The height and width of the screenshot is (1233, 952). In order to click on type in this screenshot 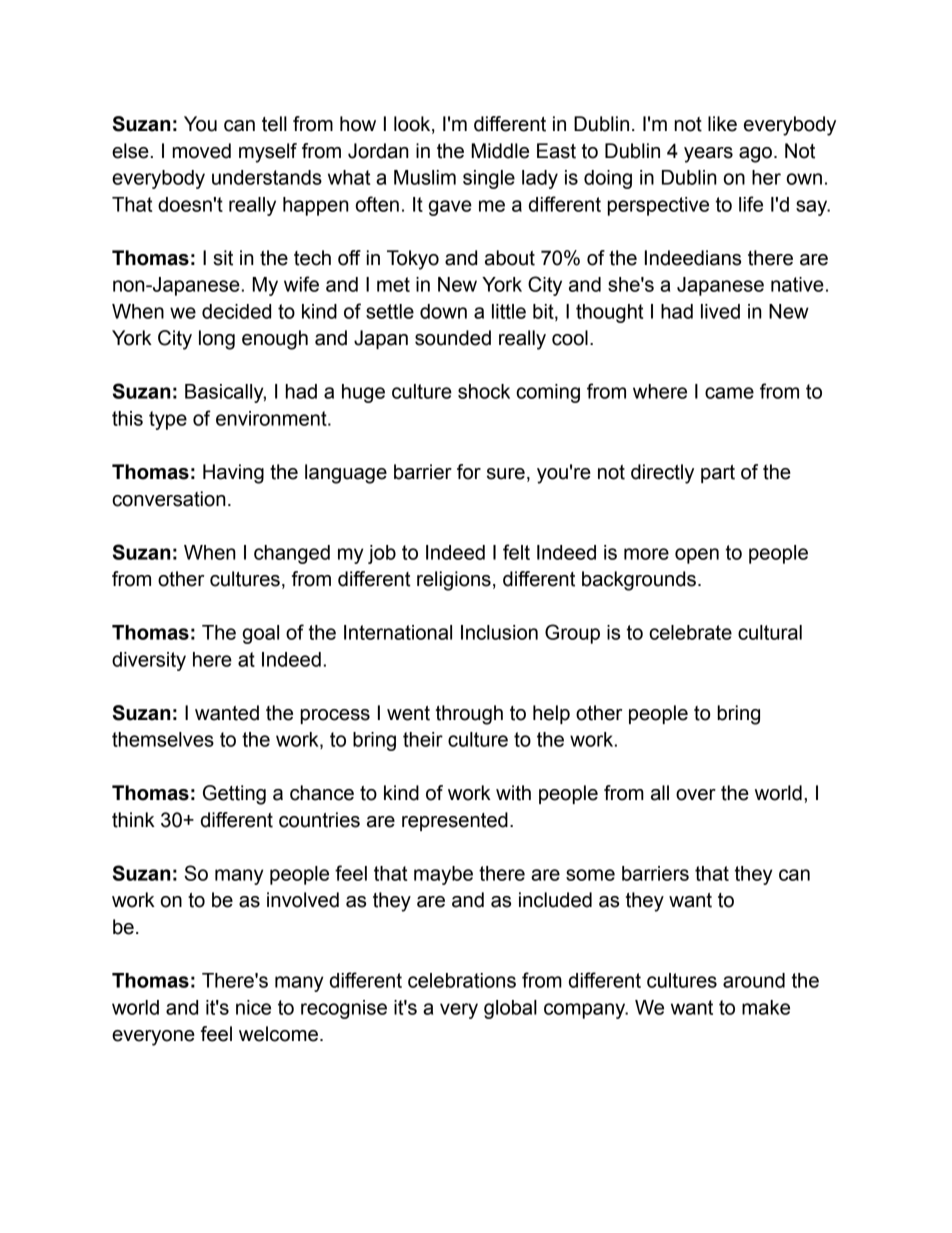, I will do `click(168, 420)`.
